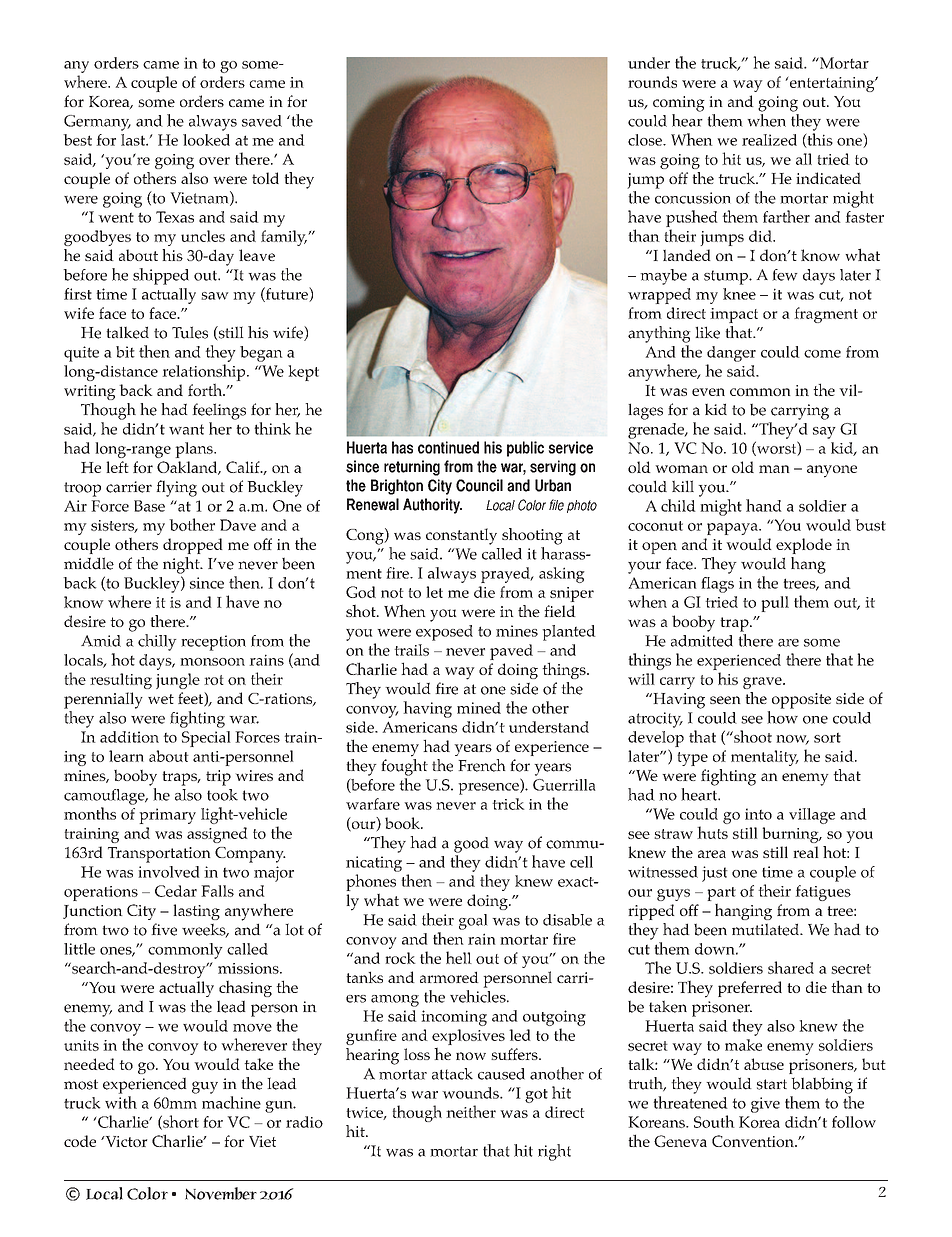 The width and height of the screenshot is (952, 1237). Describe the element at coordinates (221, 1193) in the screenshot. I see `November` at that location.
